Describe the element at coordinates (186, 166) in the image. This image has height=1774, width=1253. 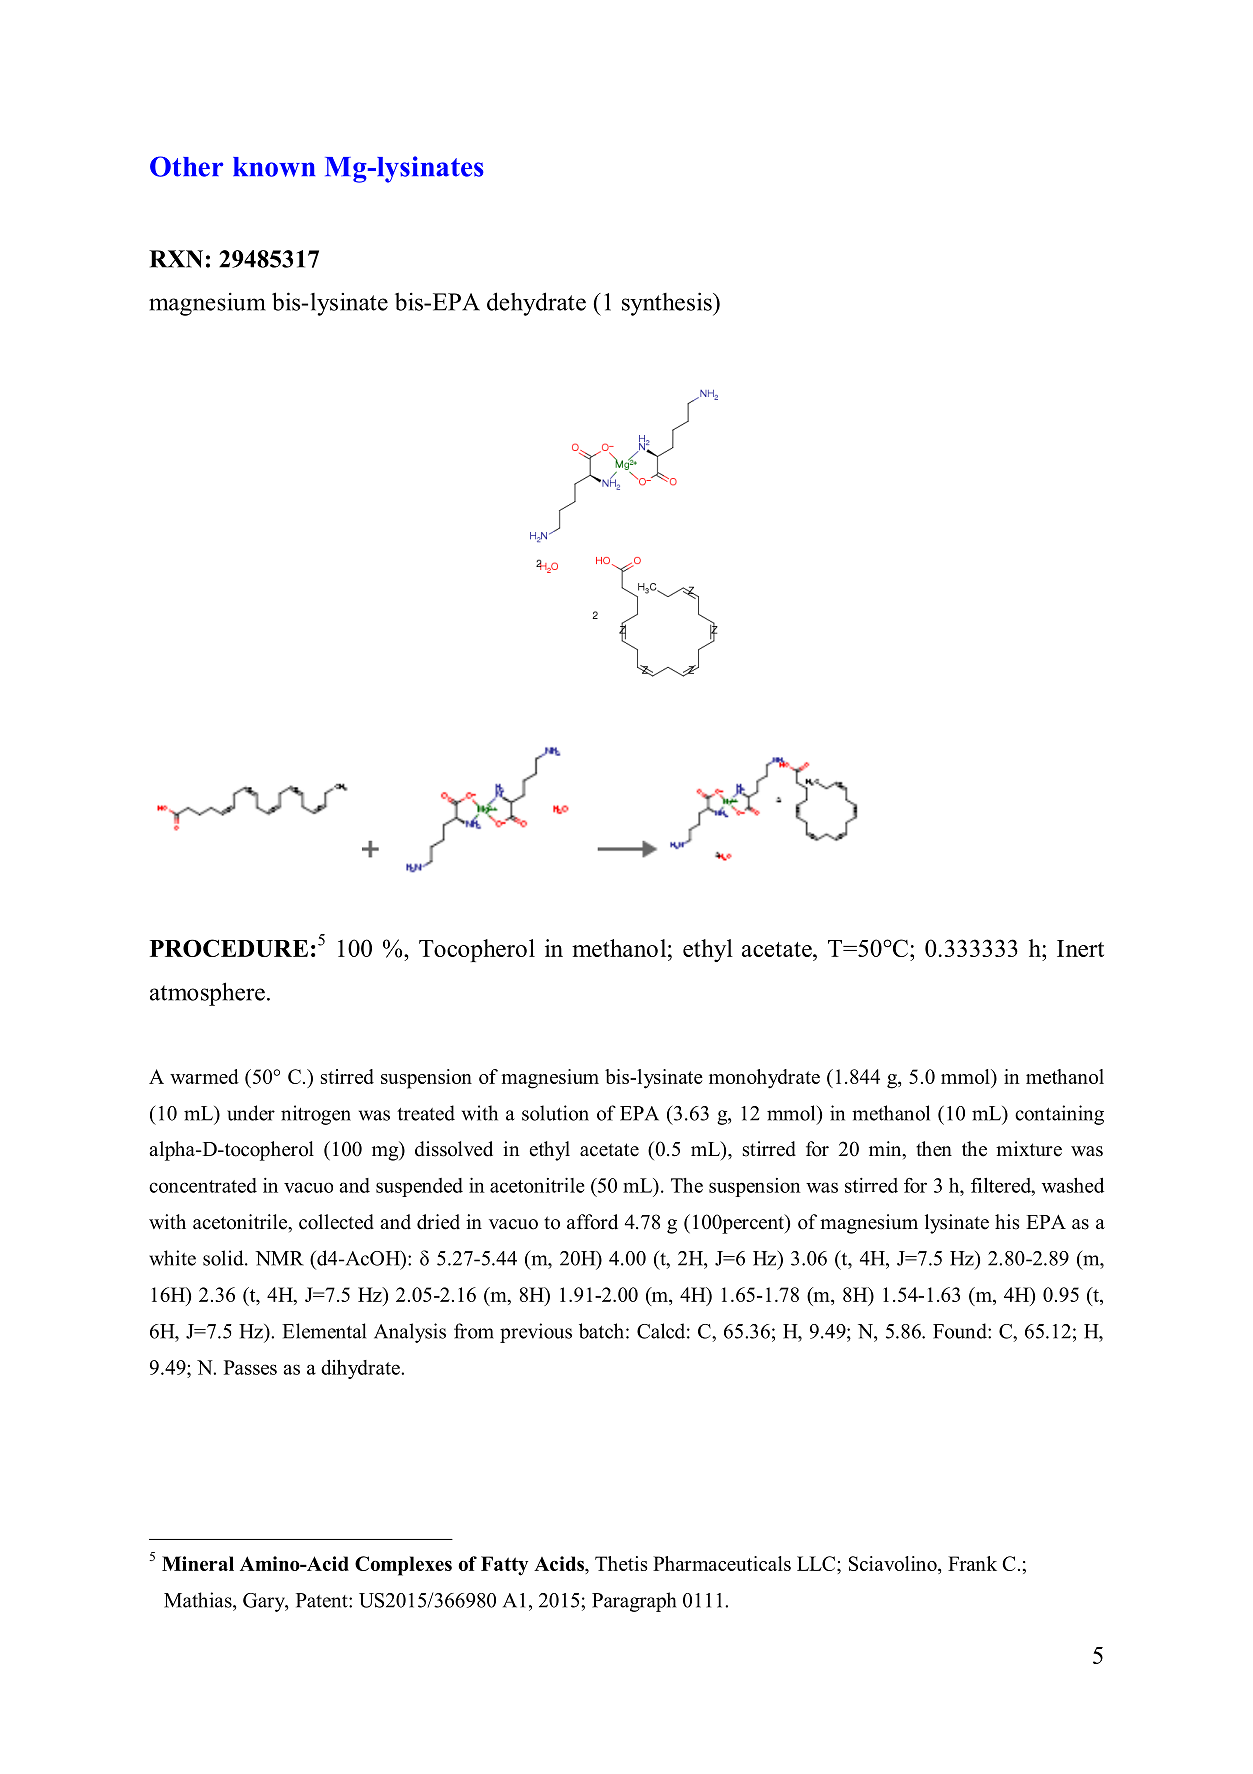
I see `Other` at that location.
